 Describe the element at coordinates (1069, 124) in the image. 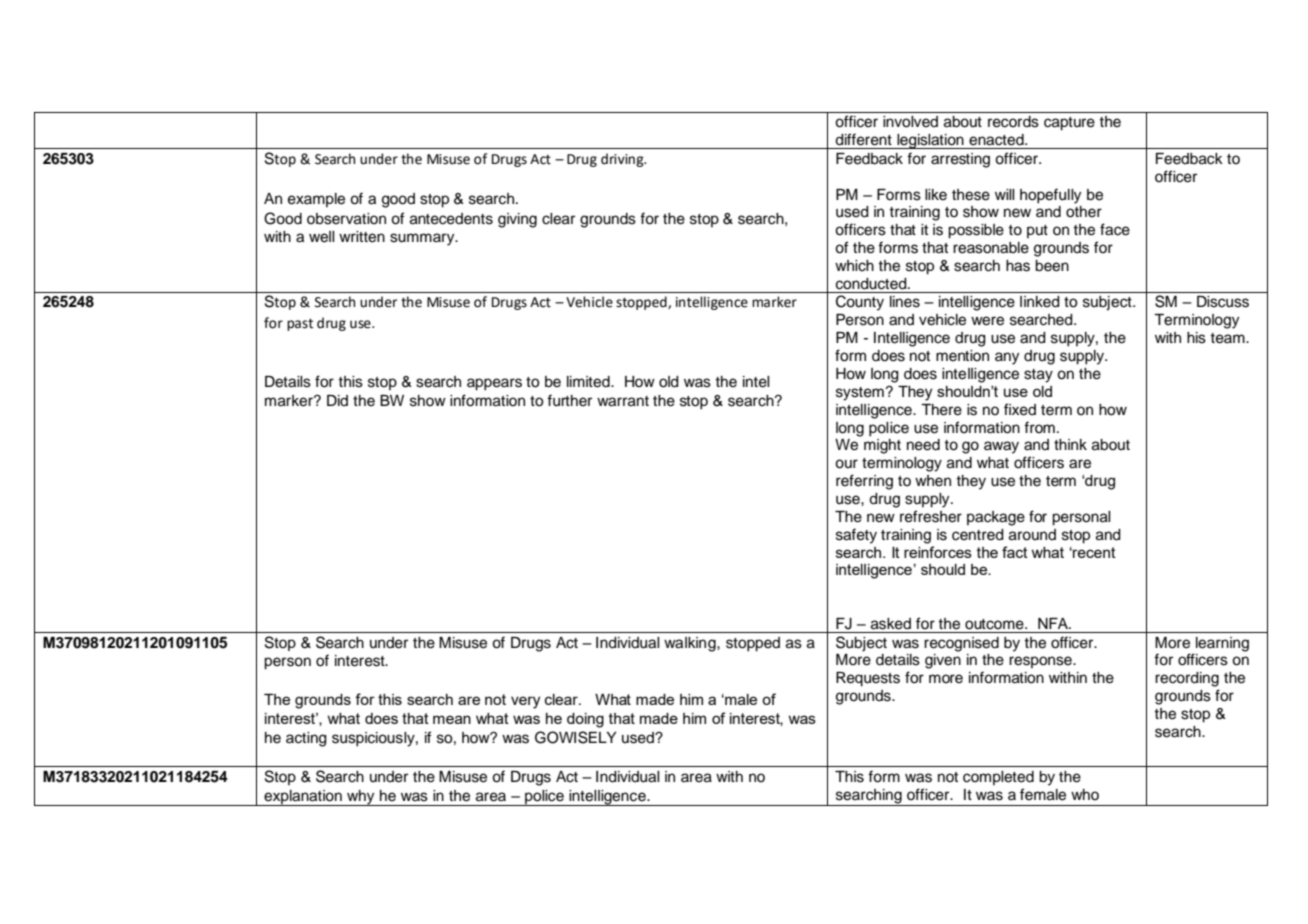

I see `capture` at that location.
